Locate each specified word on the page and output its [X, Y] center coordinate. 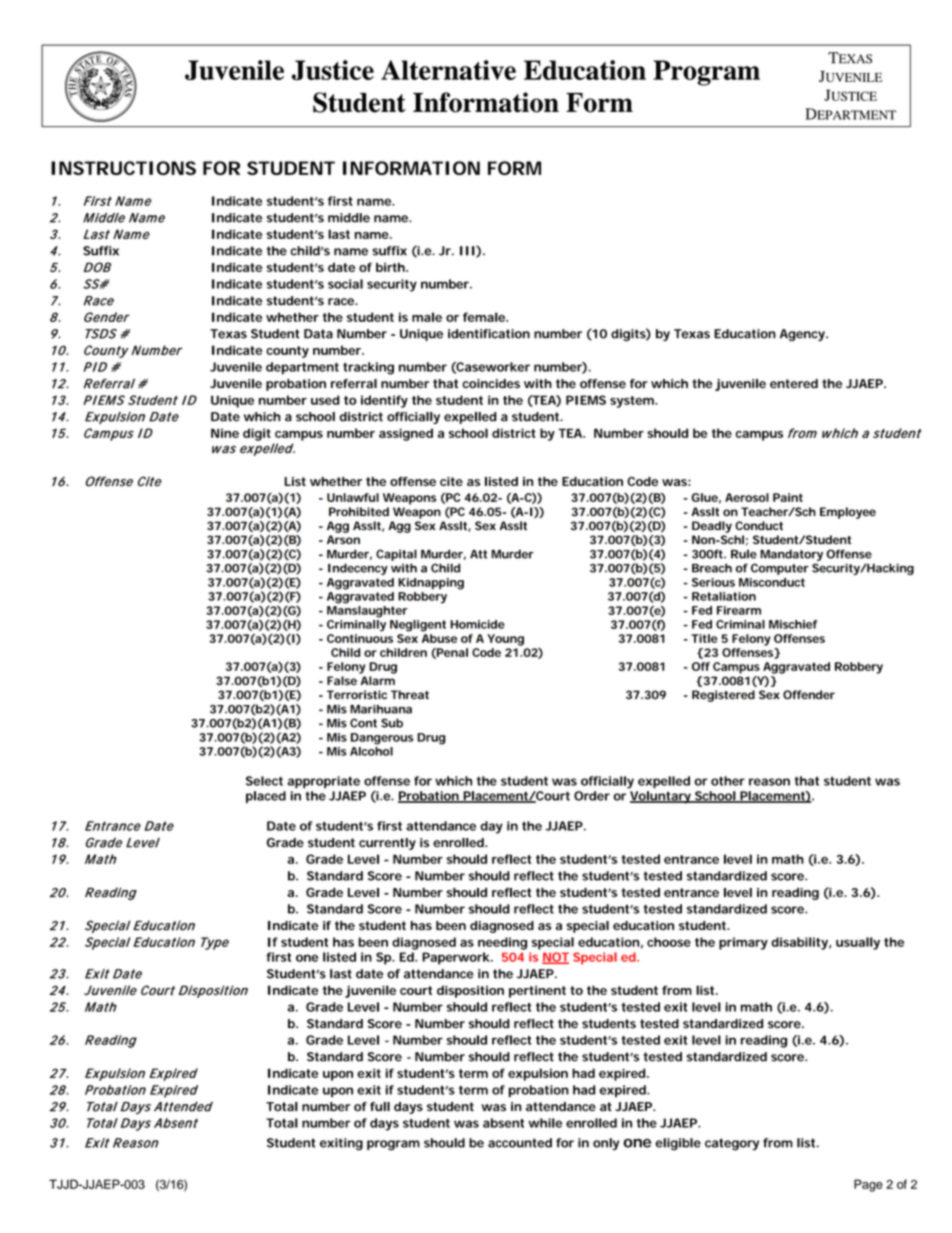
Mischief [793, 624]
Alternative [448, 70]
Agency [803, 335]
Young [505, 640]
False [342, 680]
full [380, 1106]
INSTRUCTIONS [123, 168]
